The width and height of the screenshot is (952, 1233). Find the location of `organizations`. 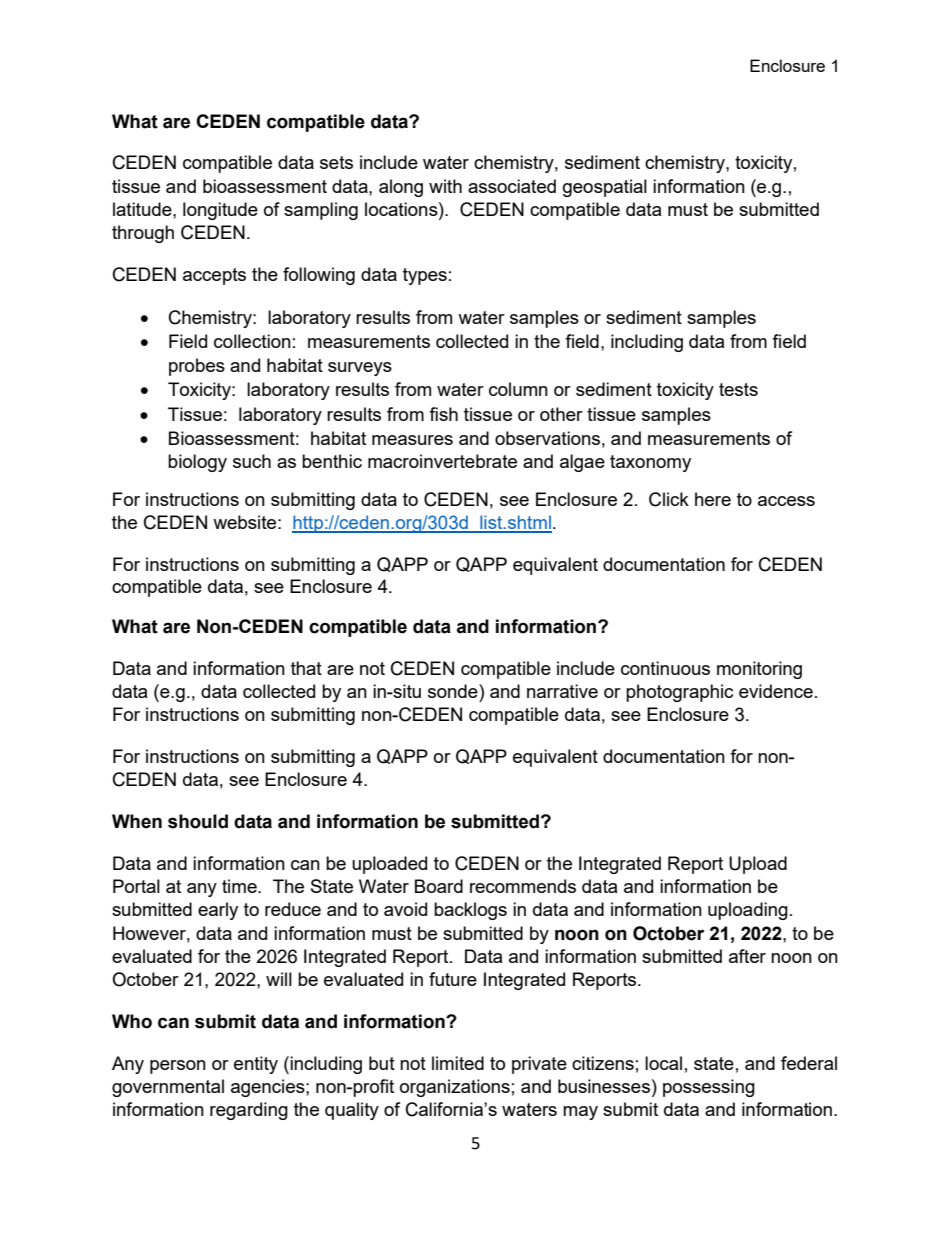

organizations is located at coordinates (455, 1088).
